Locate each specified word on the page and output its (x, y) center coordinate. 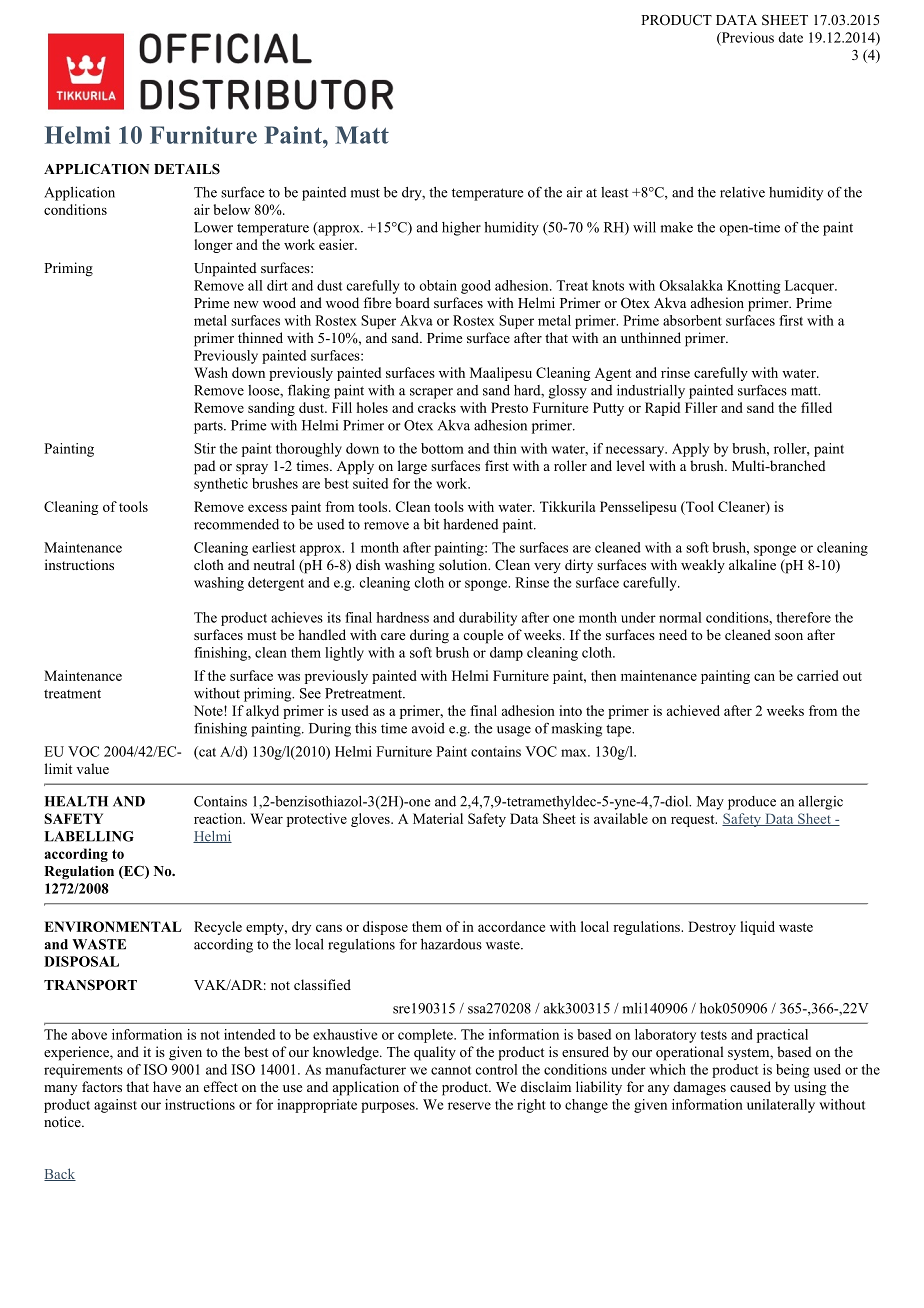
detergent (276, 584)
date (790, 37)
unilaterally (781, 1106)
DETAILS (187, 168)
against (115, 1106)
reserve (469, 1106)
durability (488, 619)
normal (680, 617)
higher (461, 229)
